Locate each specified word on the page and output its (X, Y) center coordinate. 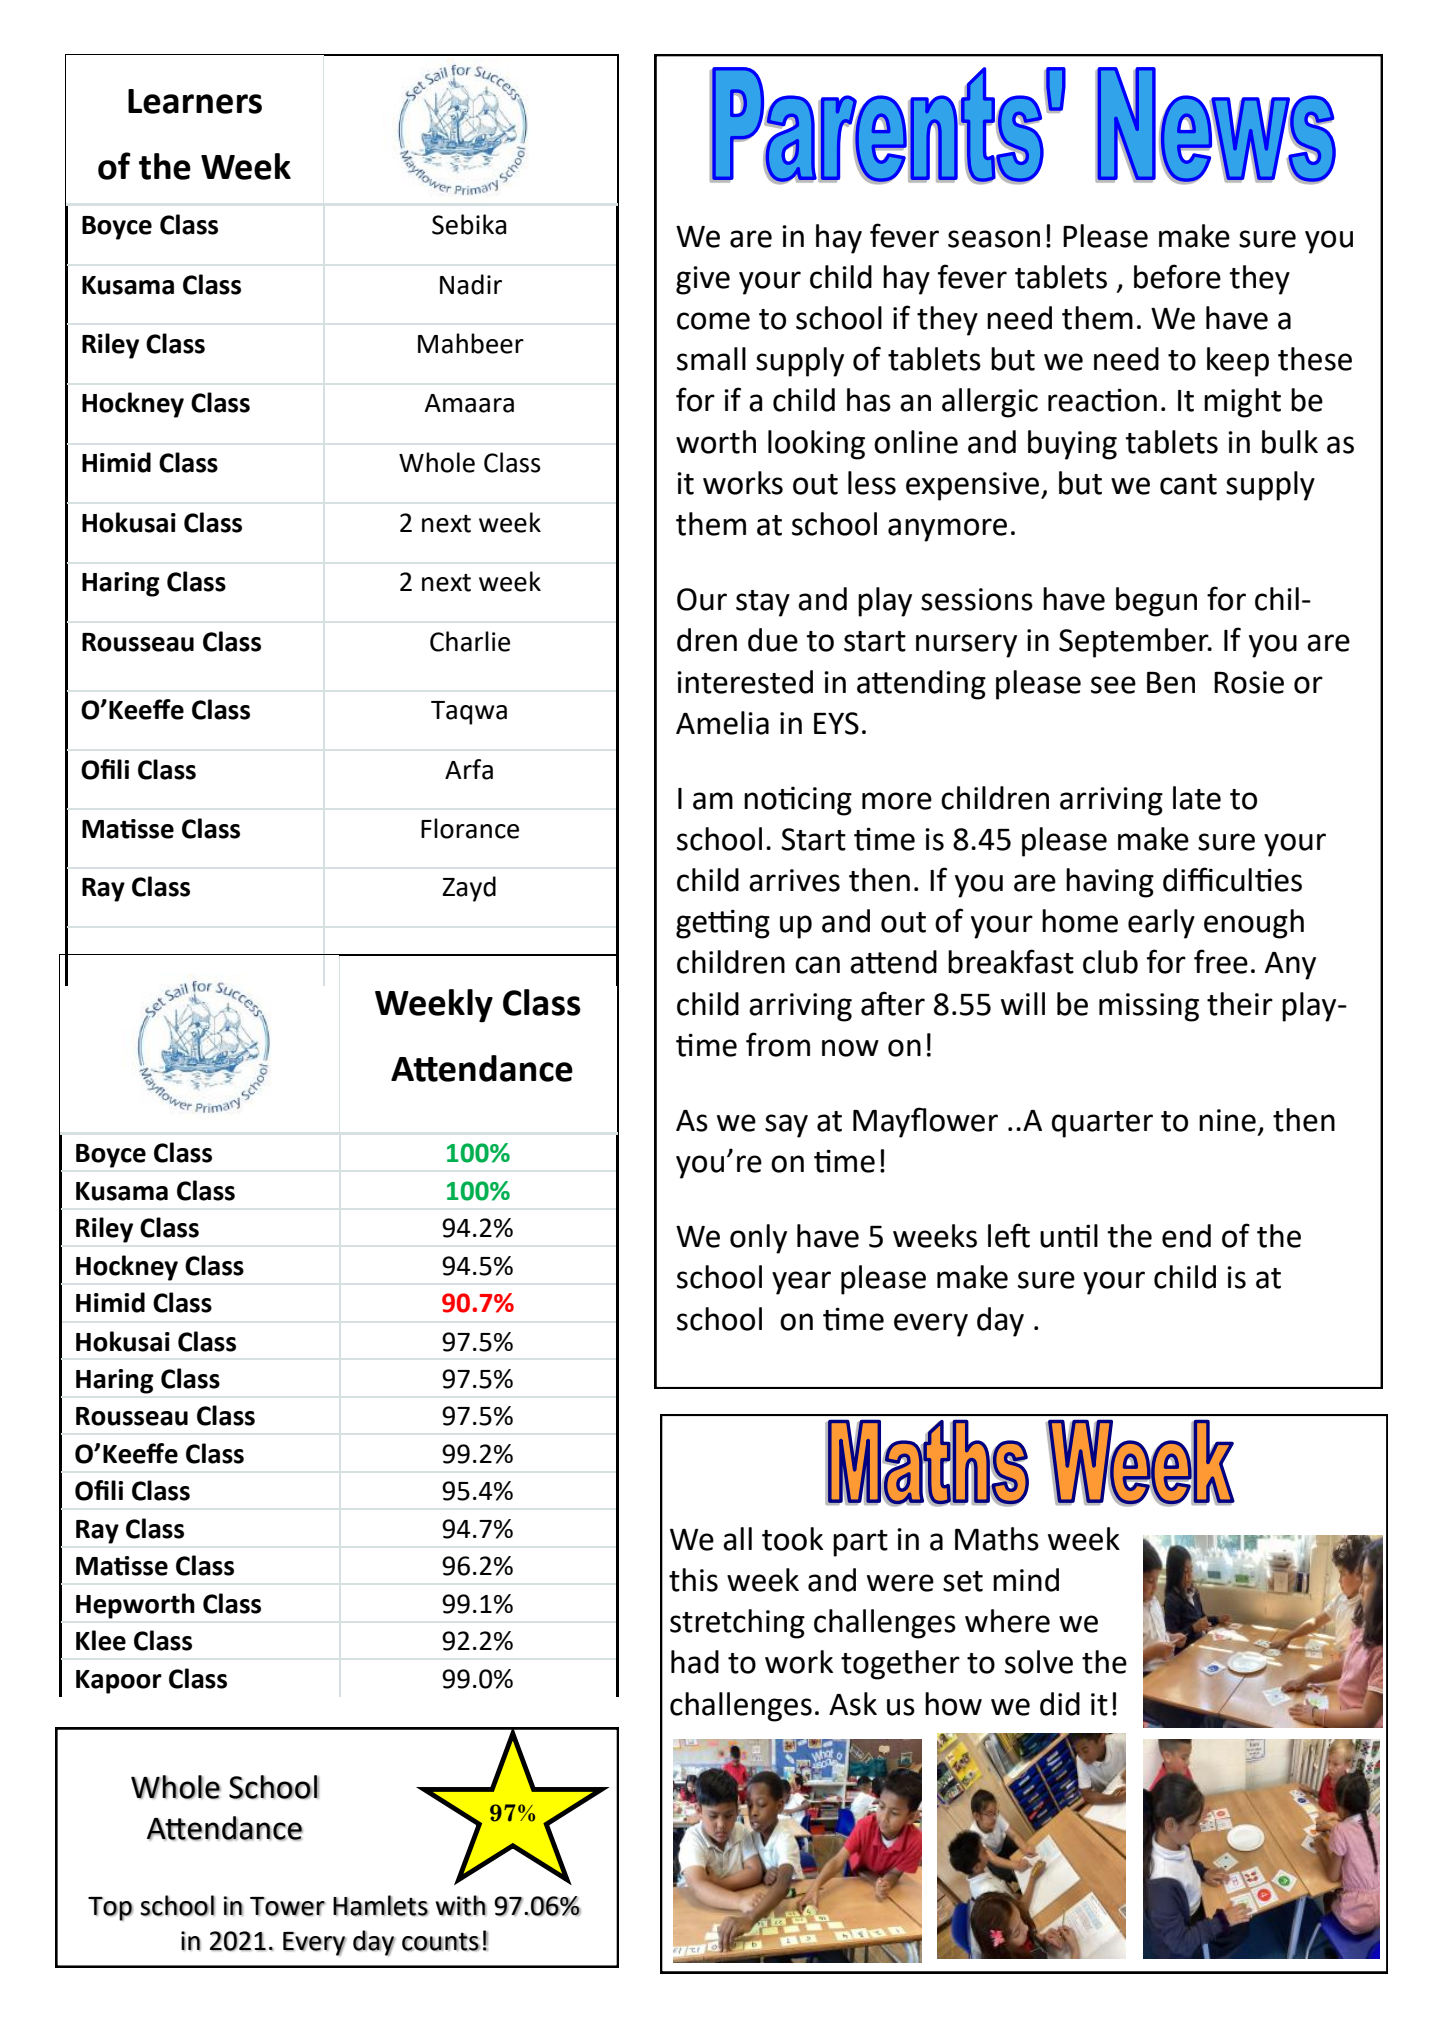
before (1177, 276)
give (703, 280)
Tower (288, 1906)
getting (723, 924)
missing (1149, 1007)
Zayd (469, 889)
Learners (195, 101)
